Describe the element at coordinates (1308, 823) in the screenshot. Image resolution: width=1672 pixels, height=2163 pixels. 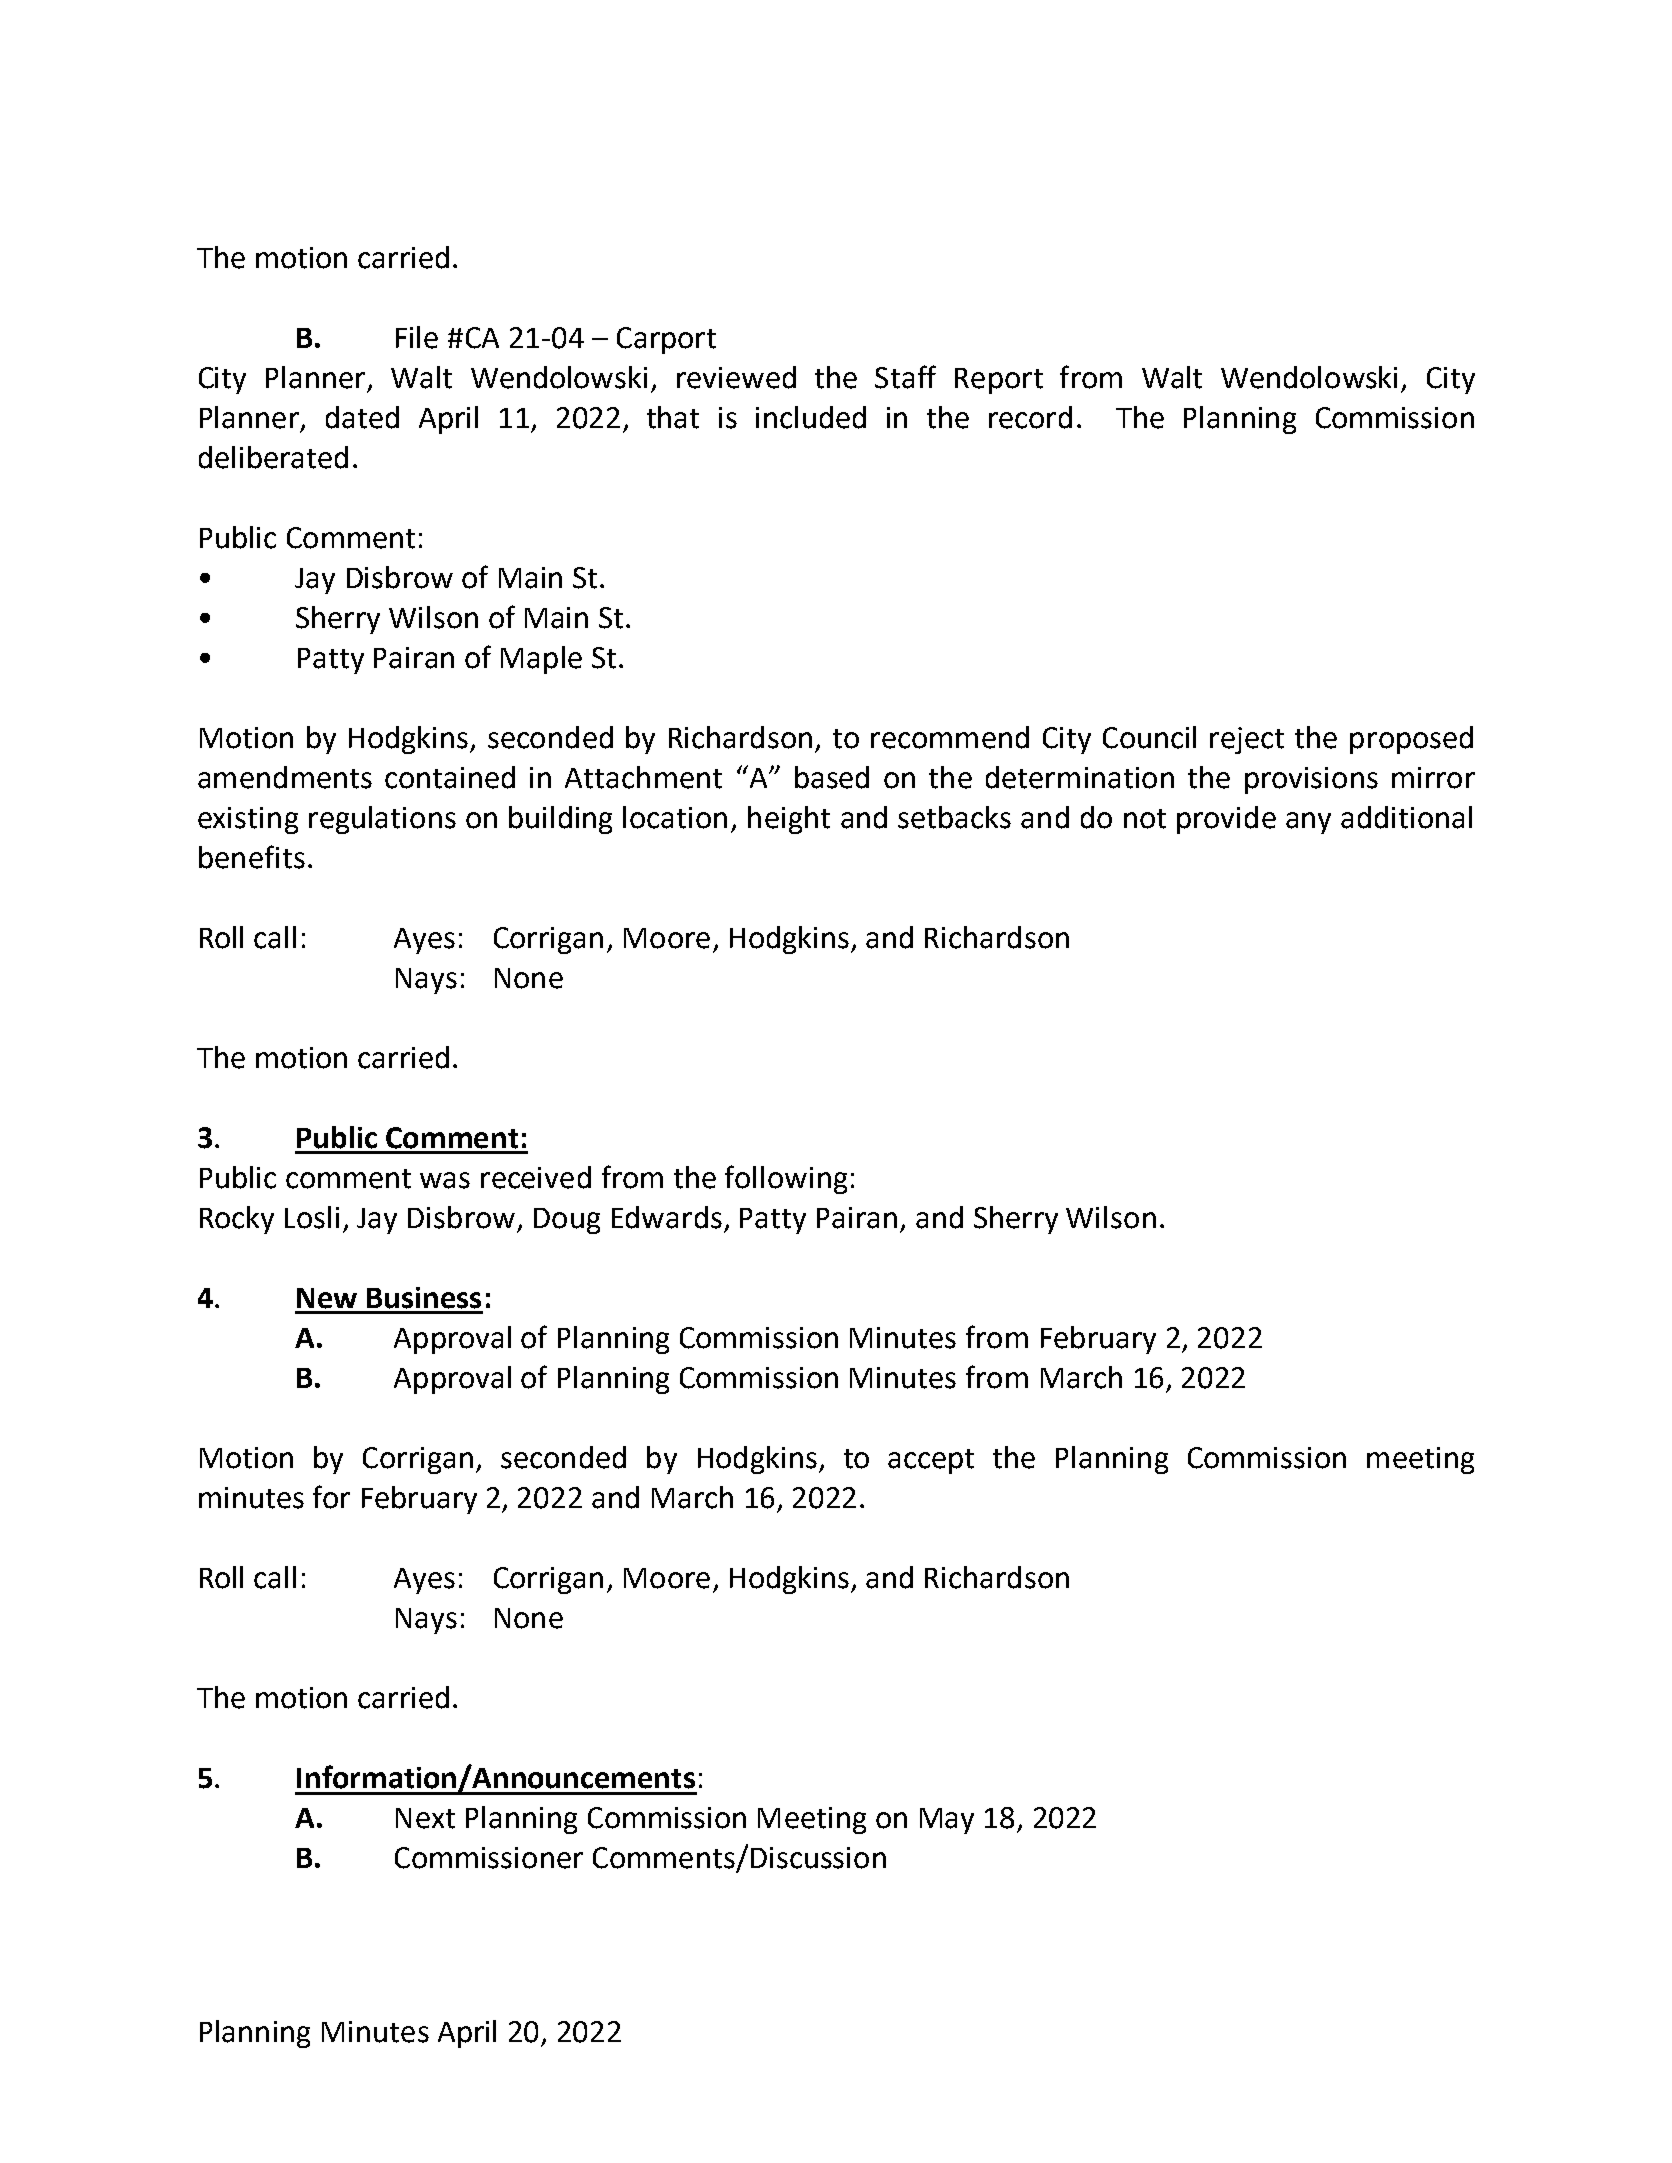
I see `any` at that location.
